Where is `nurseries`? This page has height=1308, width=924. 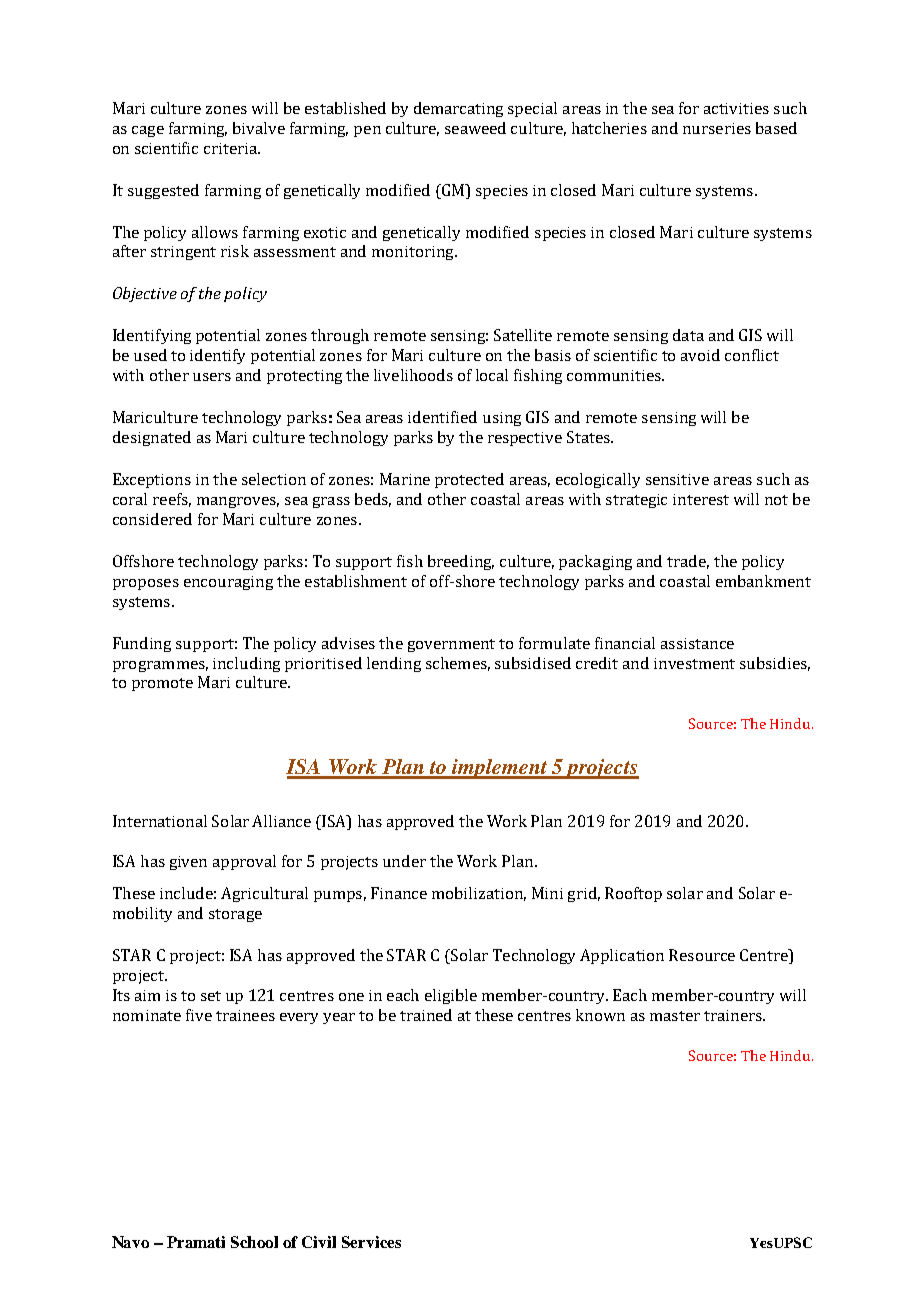 nurseries is located at coordinates (717, 128).
